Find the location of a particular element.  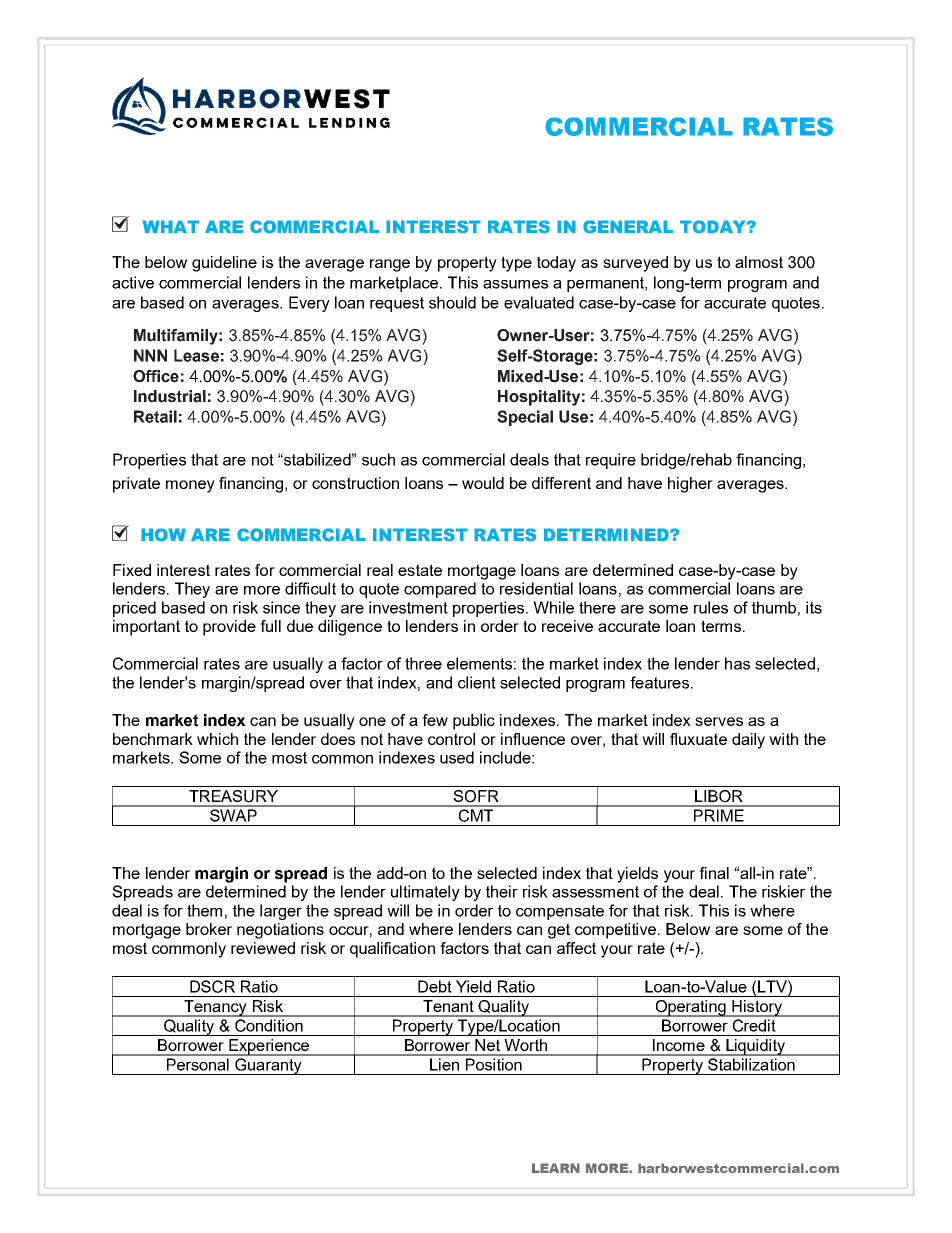

affect is located at coordinates (576, 948).
